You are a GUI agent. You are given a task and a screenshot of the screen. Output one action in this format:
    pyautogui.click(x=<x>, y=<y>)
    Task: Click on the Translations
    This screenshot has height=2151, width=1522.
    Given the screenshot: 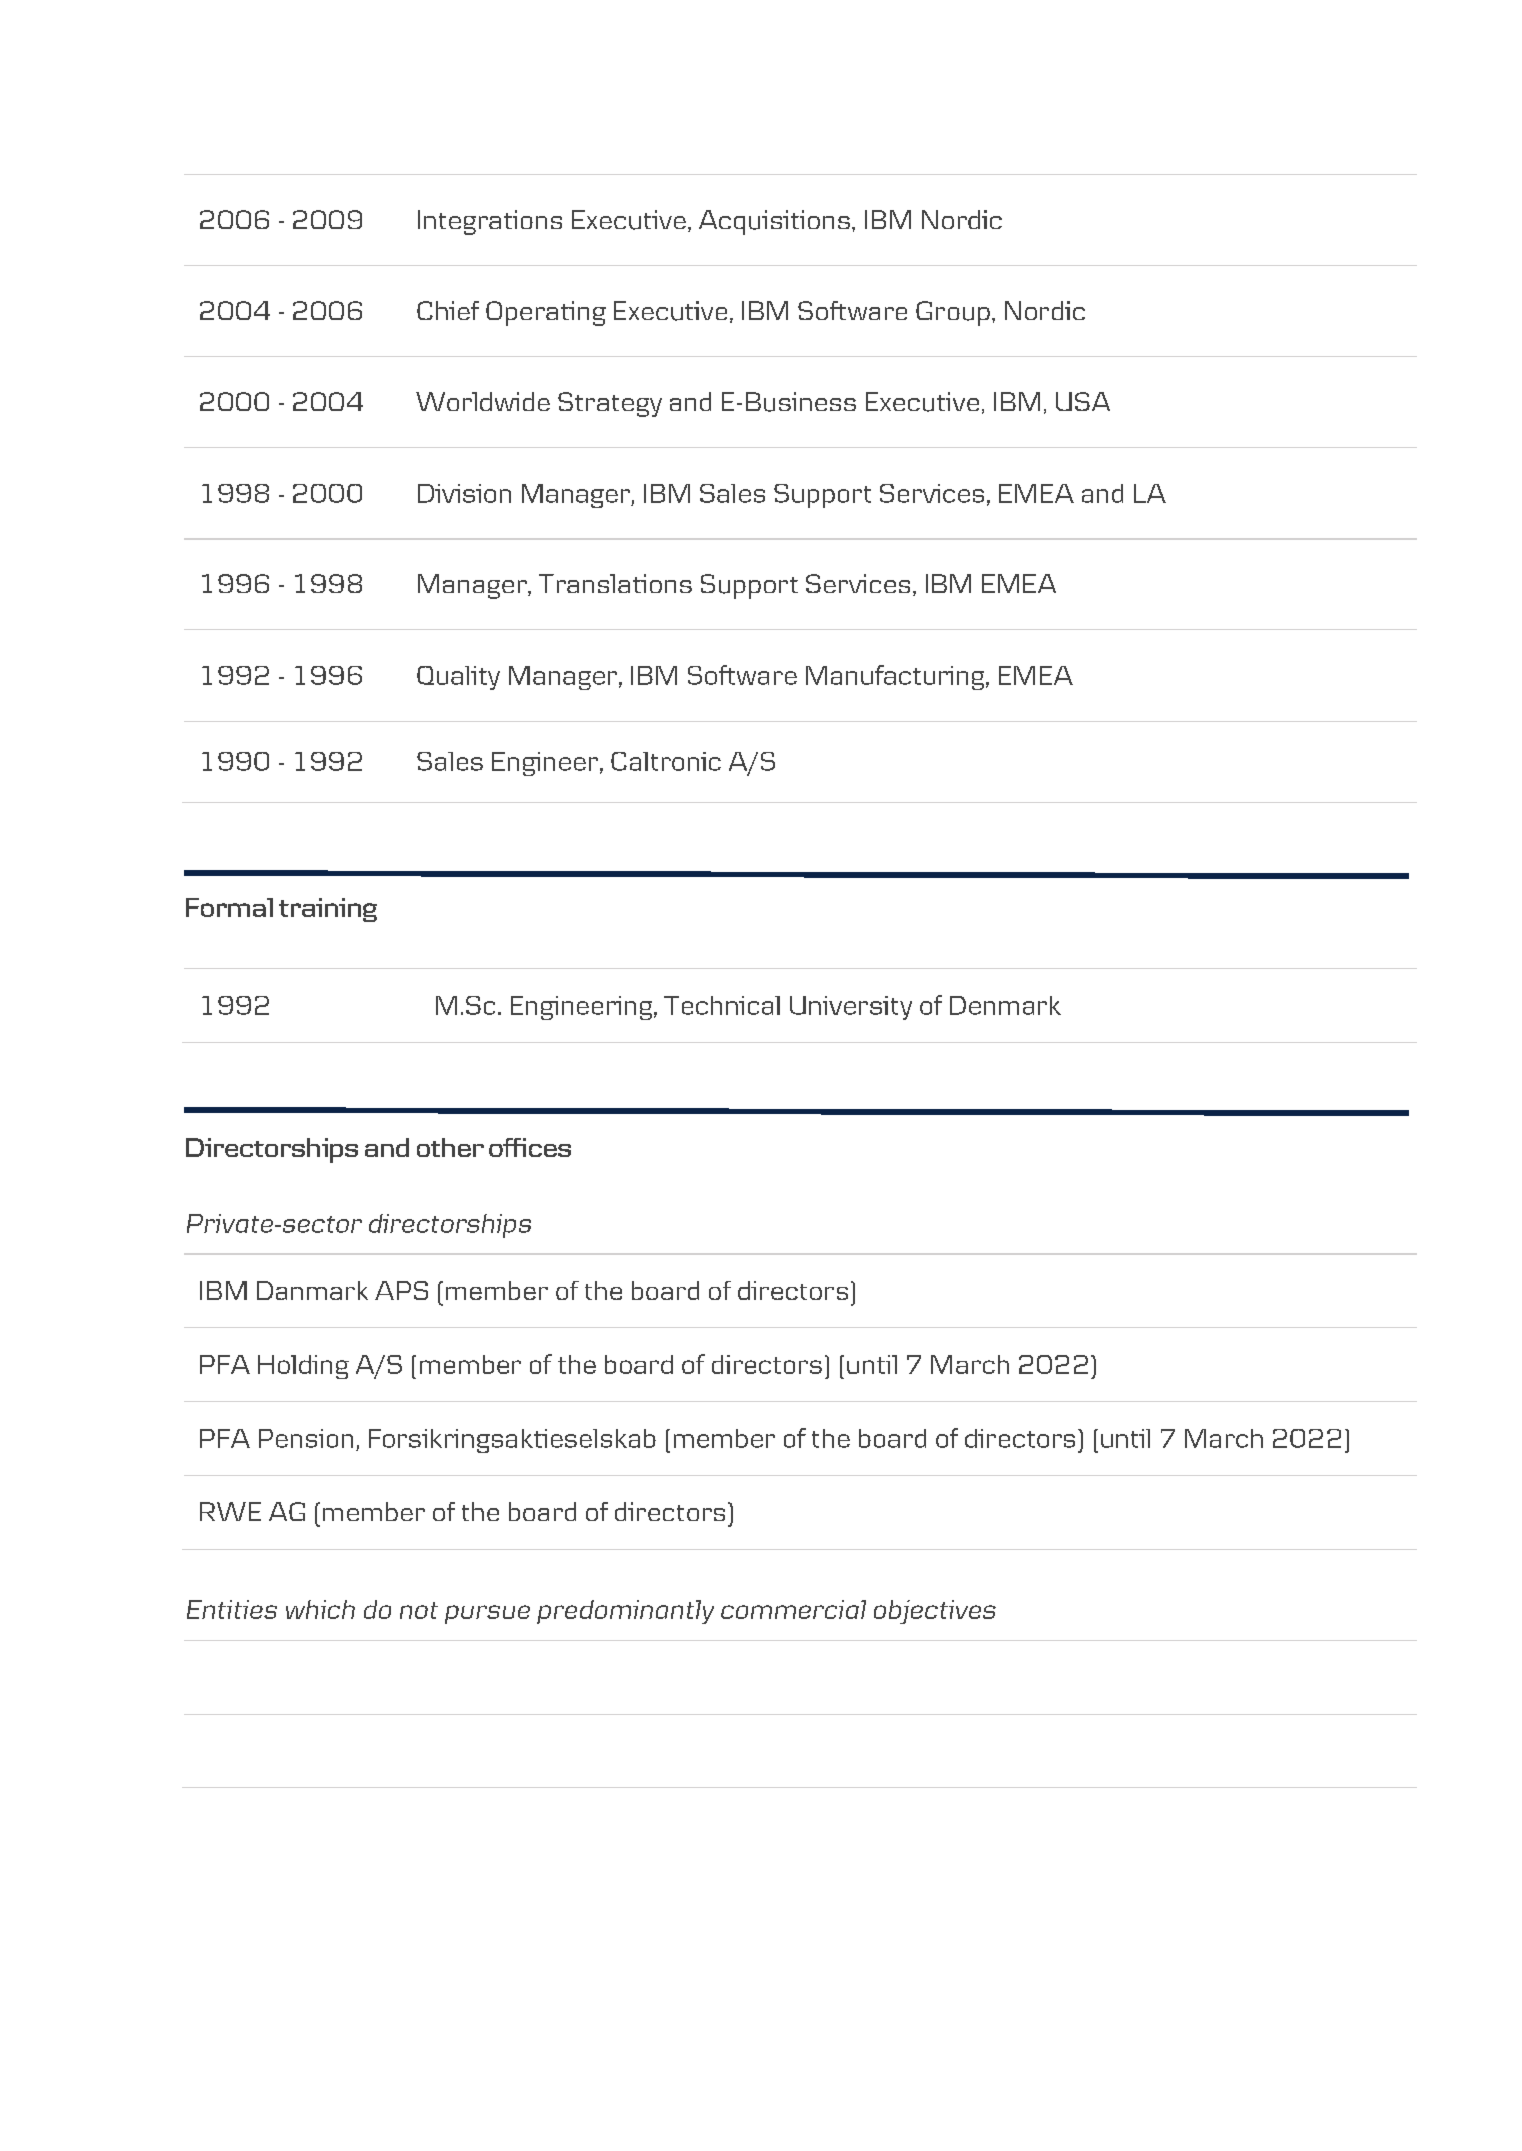 What is the action you would take?
    pyautogui.click(x=615, y=583)
